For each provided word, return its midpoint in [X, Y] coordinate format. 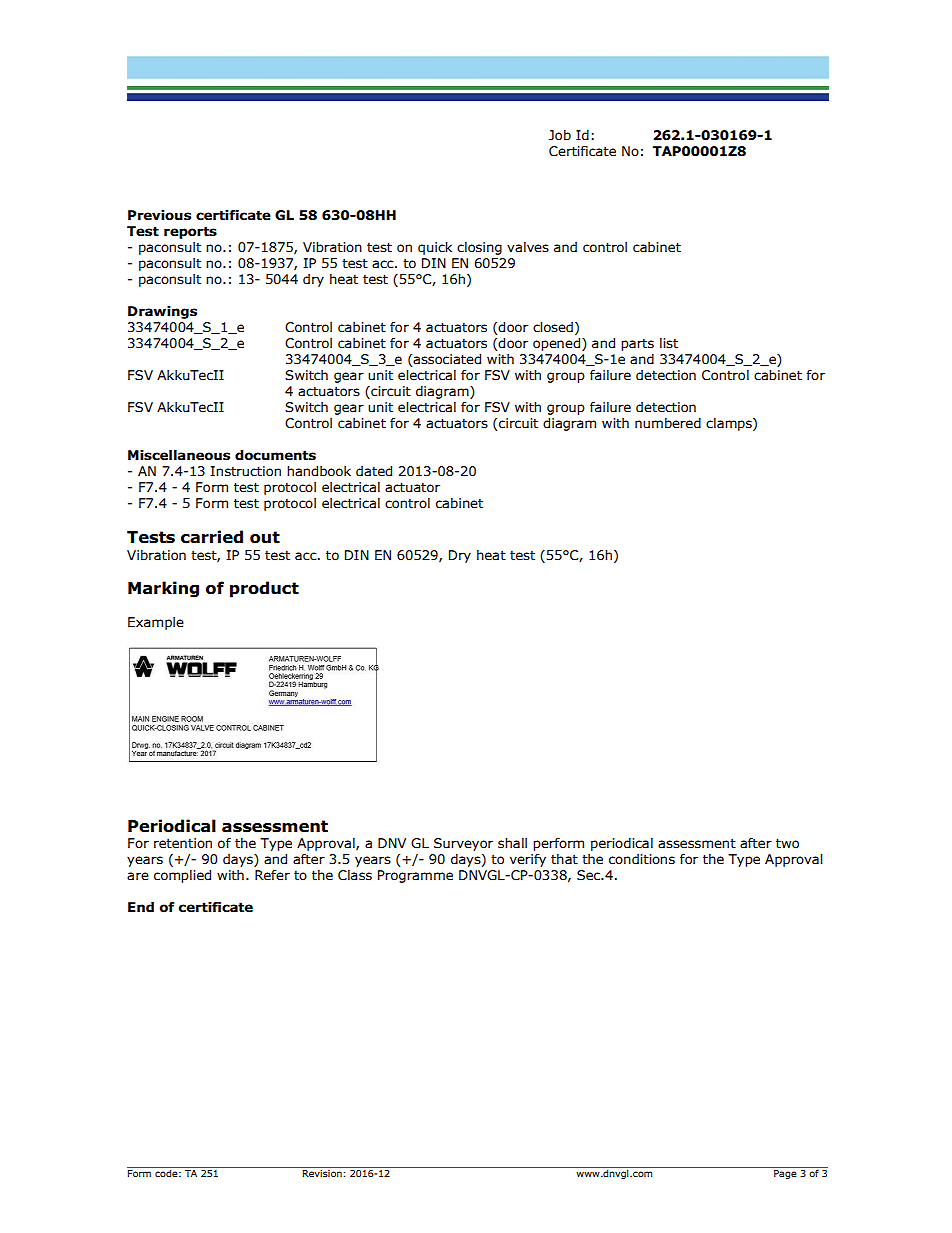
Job [560, 135]
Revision [322, 1172]
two [787, 843]
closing [479, 248]
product [264, 589]
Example [156, 623]
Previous [159, 215]
